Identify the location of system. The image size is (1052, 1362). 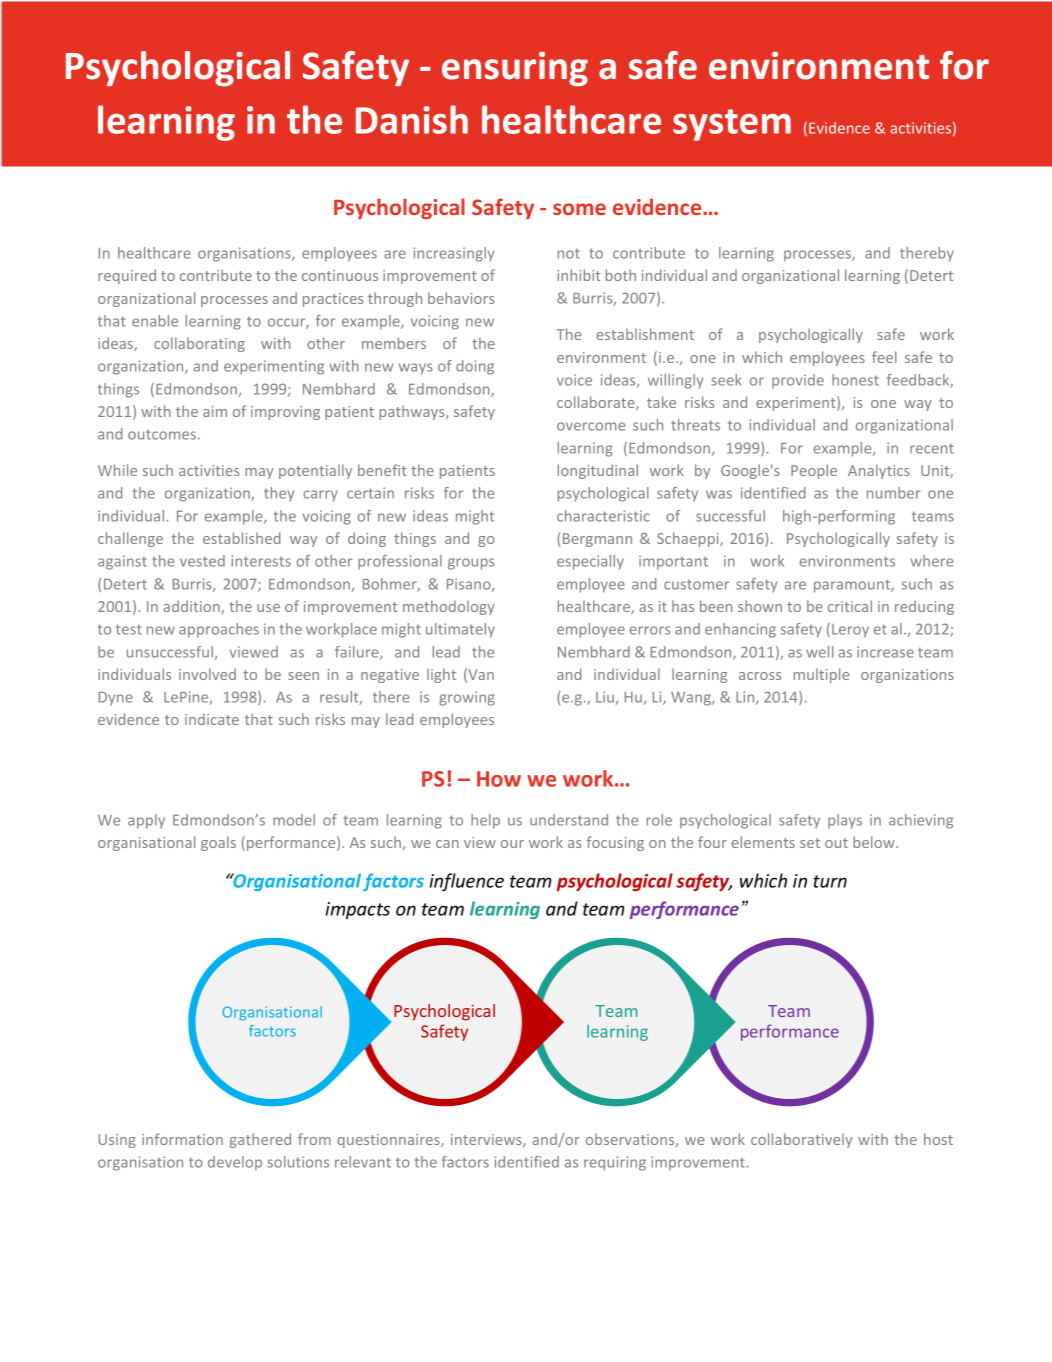
(732, 125).
